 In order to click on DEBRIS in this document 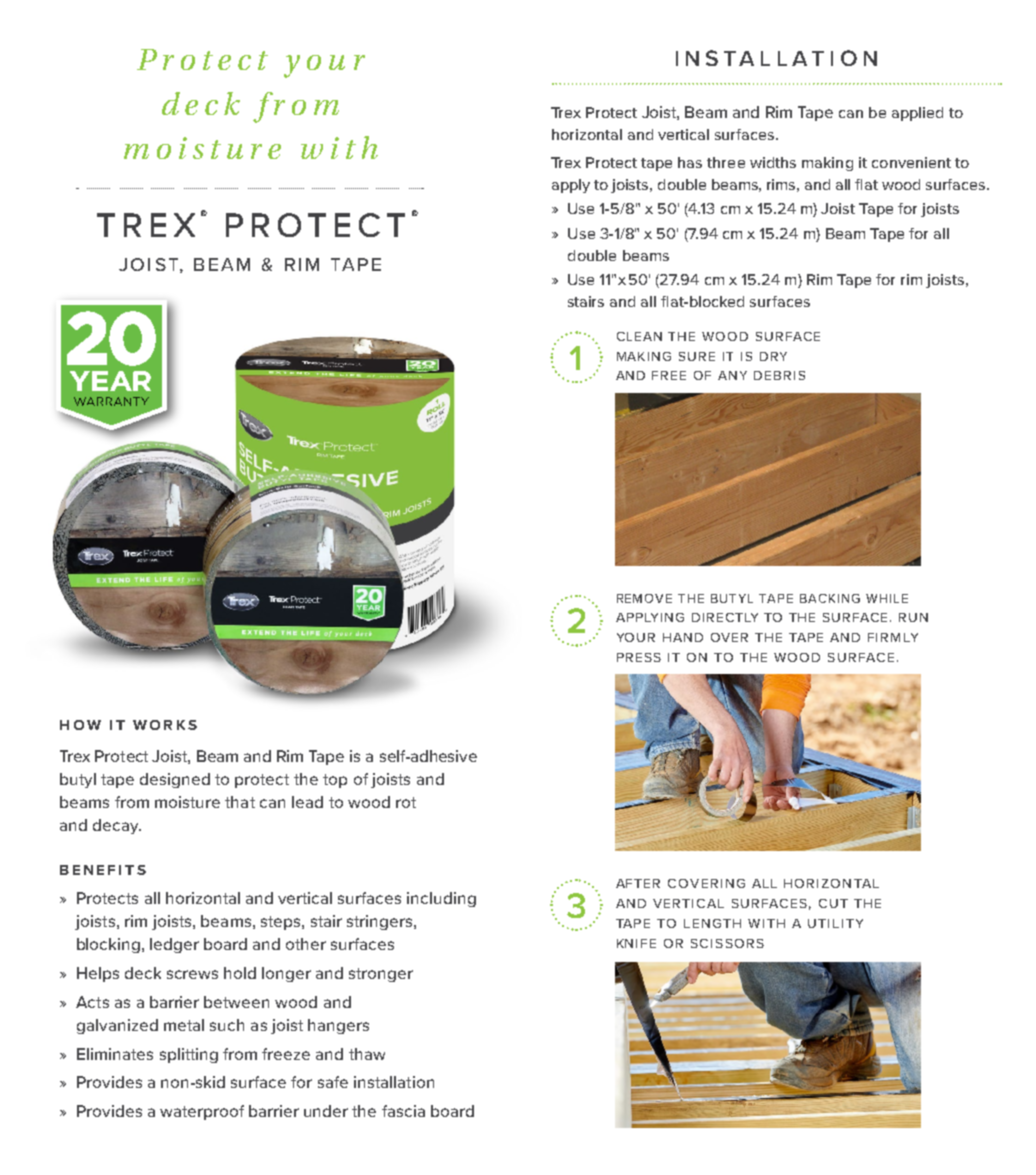, I will do `click(779, 375)`.
